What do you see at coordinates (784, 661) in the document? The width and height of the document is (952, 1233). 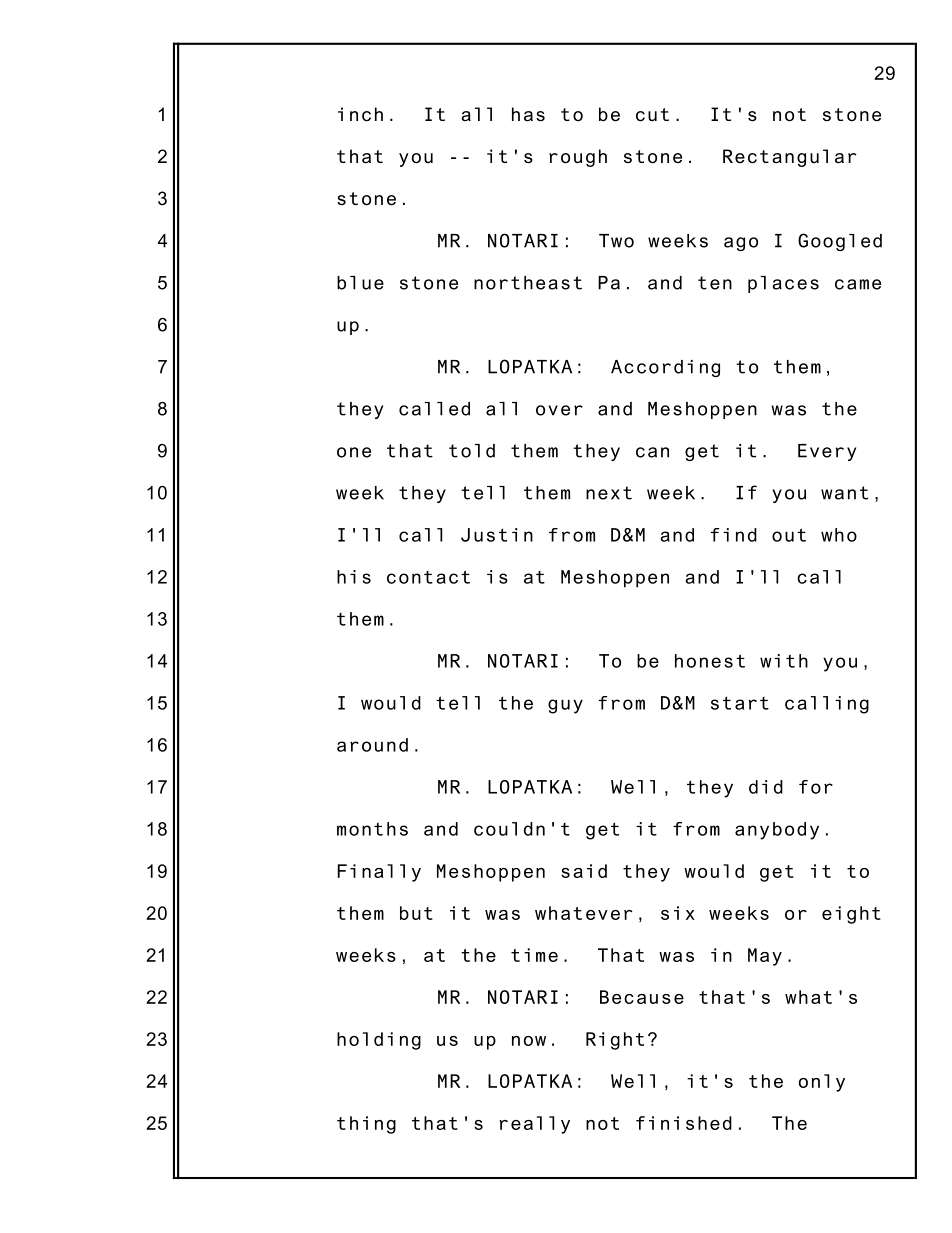 I see `with` at bounding box center [784, 661].
